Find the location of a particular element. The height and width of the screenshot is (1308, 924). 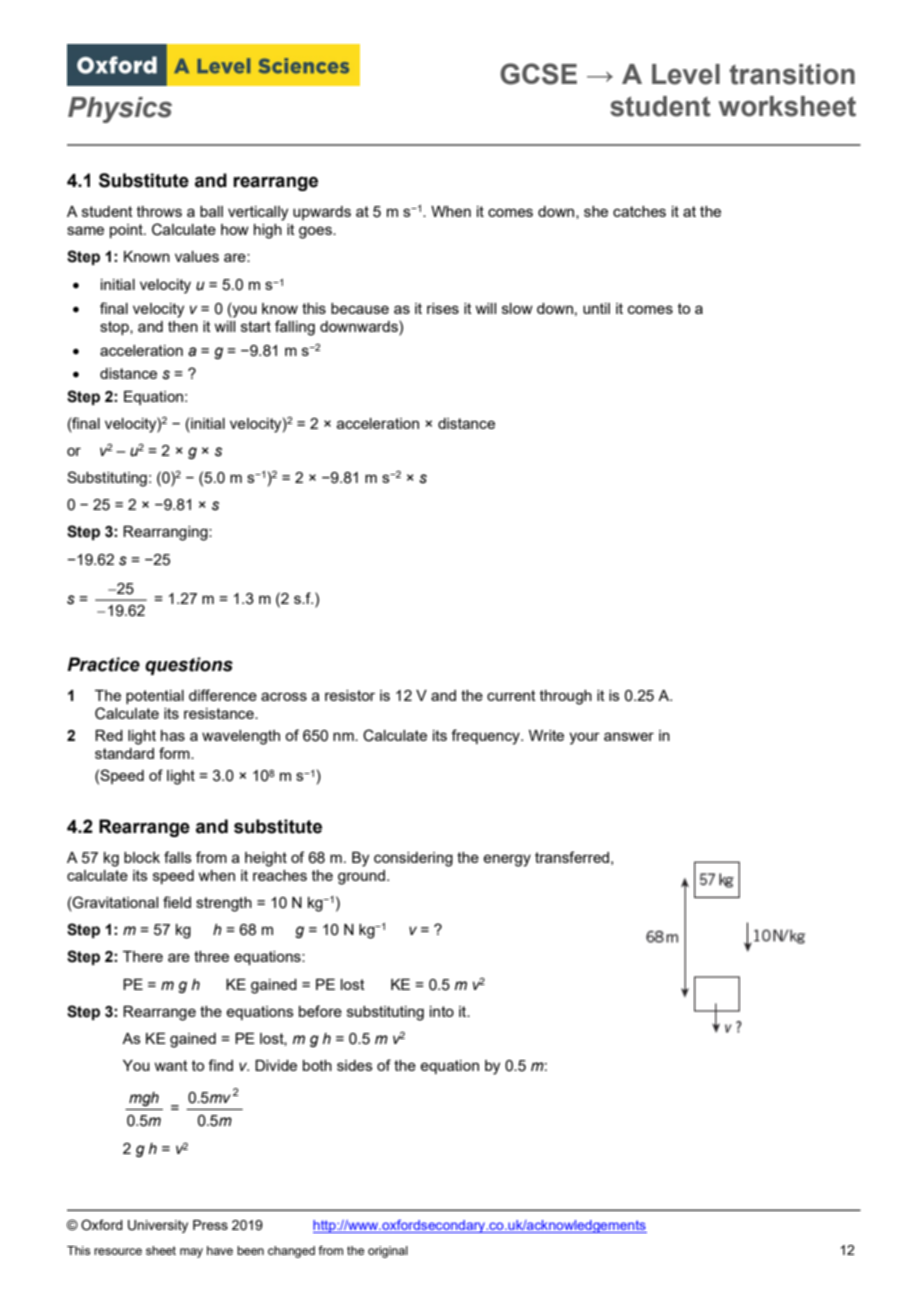

Physics is located at coordinates (120, 110).
